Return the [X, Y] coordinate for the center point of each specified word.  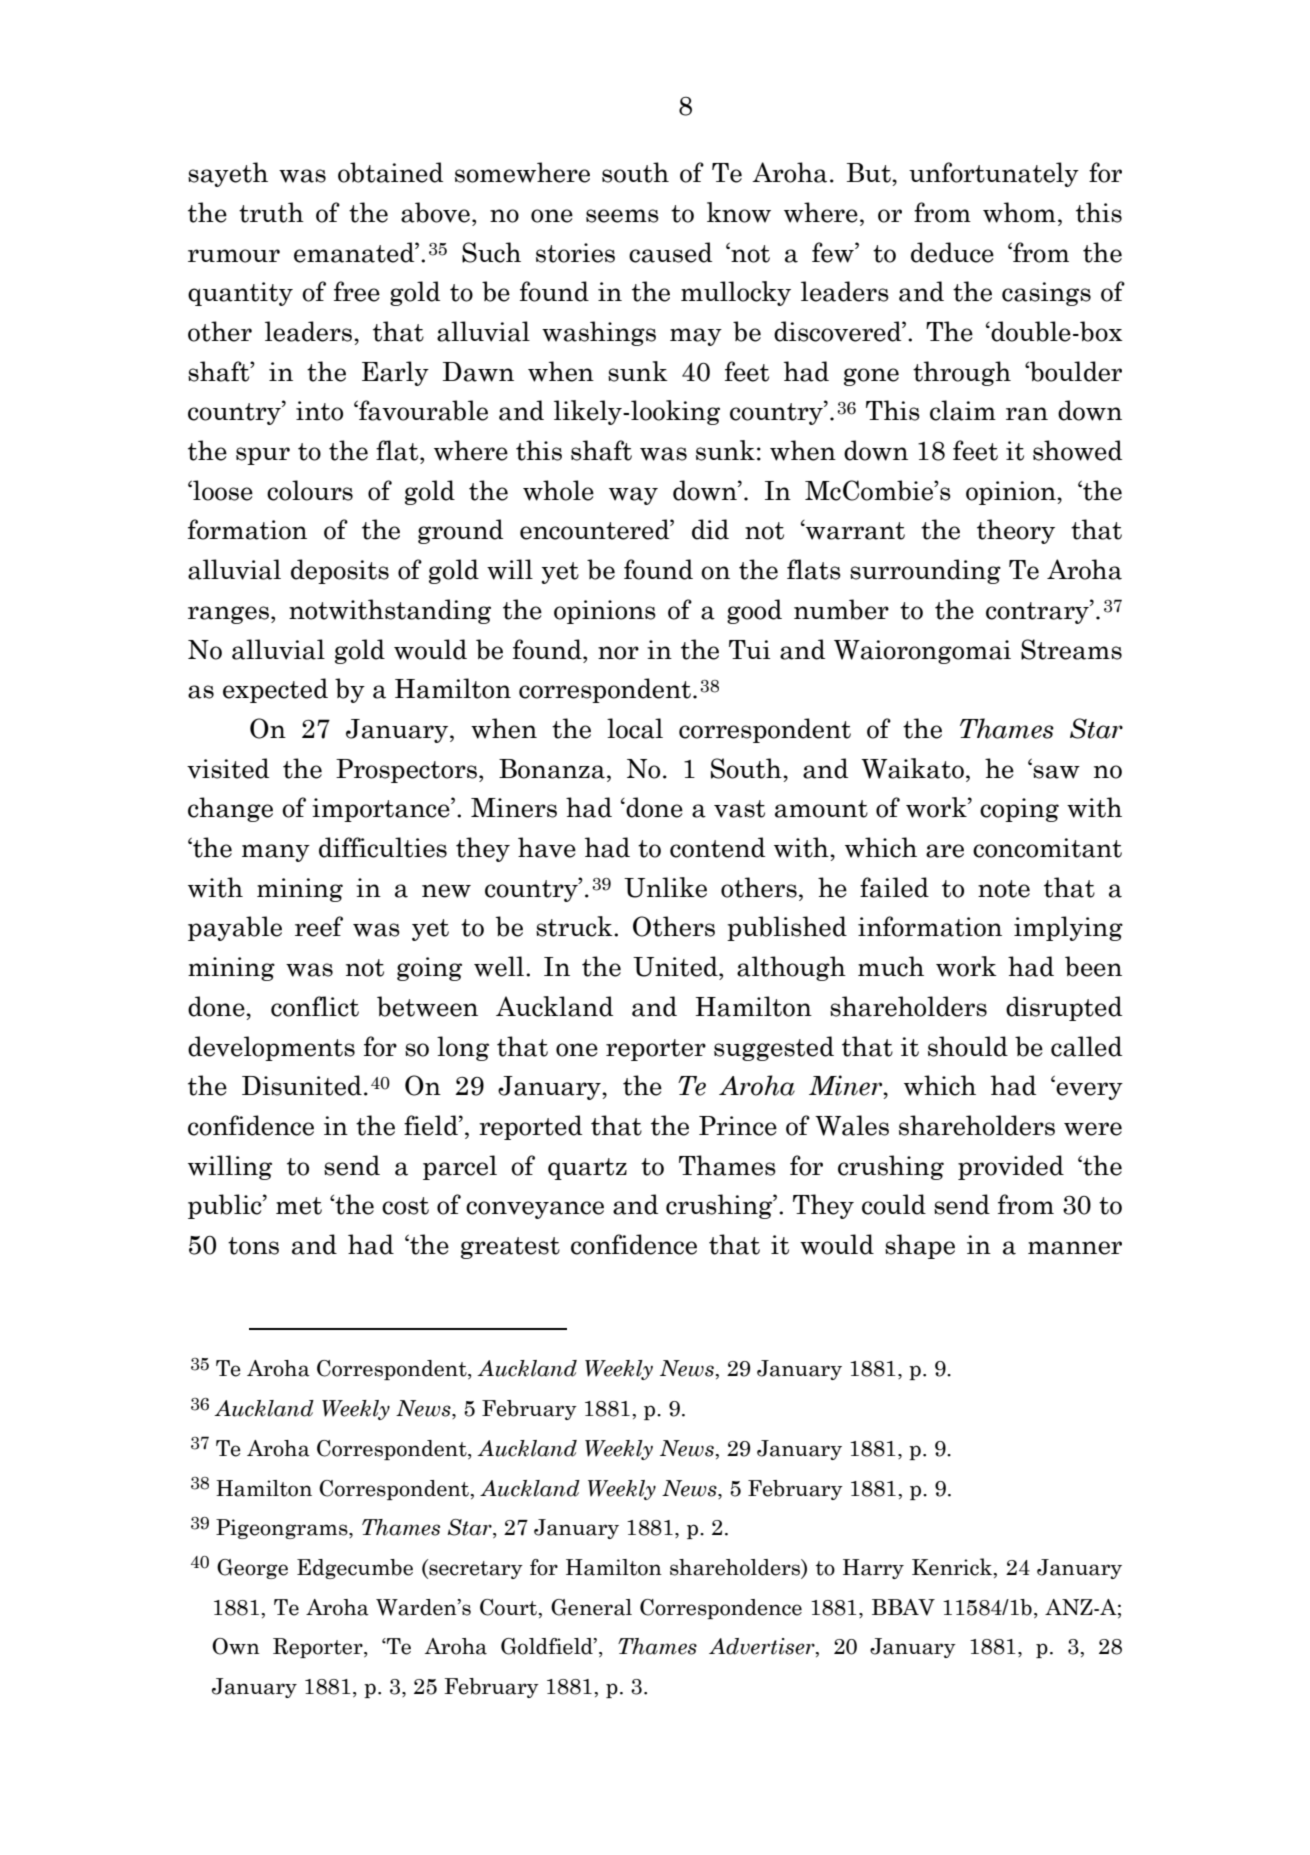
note [1004, 889]
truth [271, 212]
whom [1019, 212]
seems [622, 216]
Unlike [665, 887]
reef [319, 926]
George [252, 1569]
